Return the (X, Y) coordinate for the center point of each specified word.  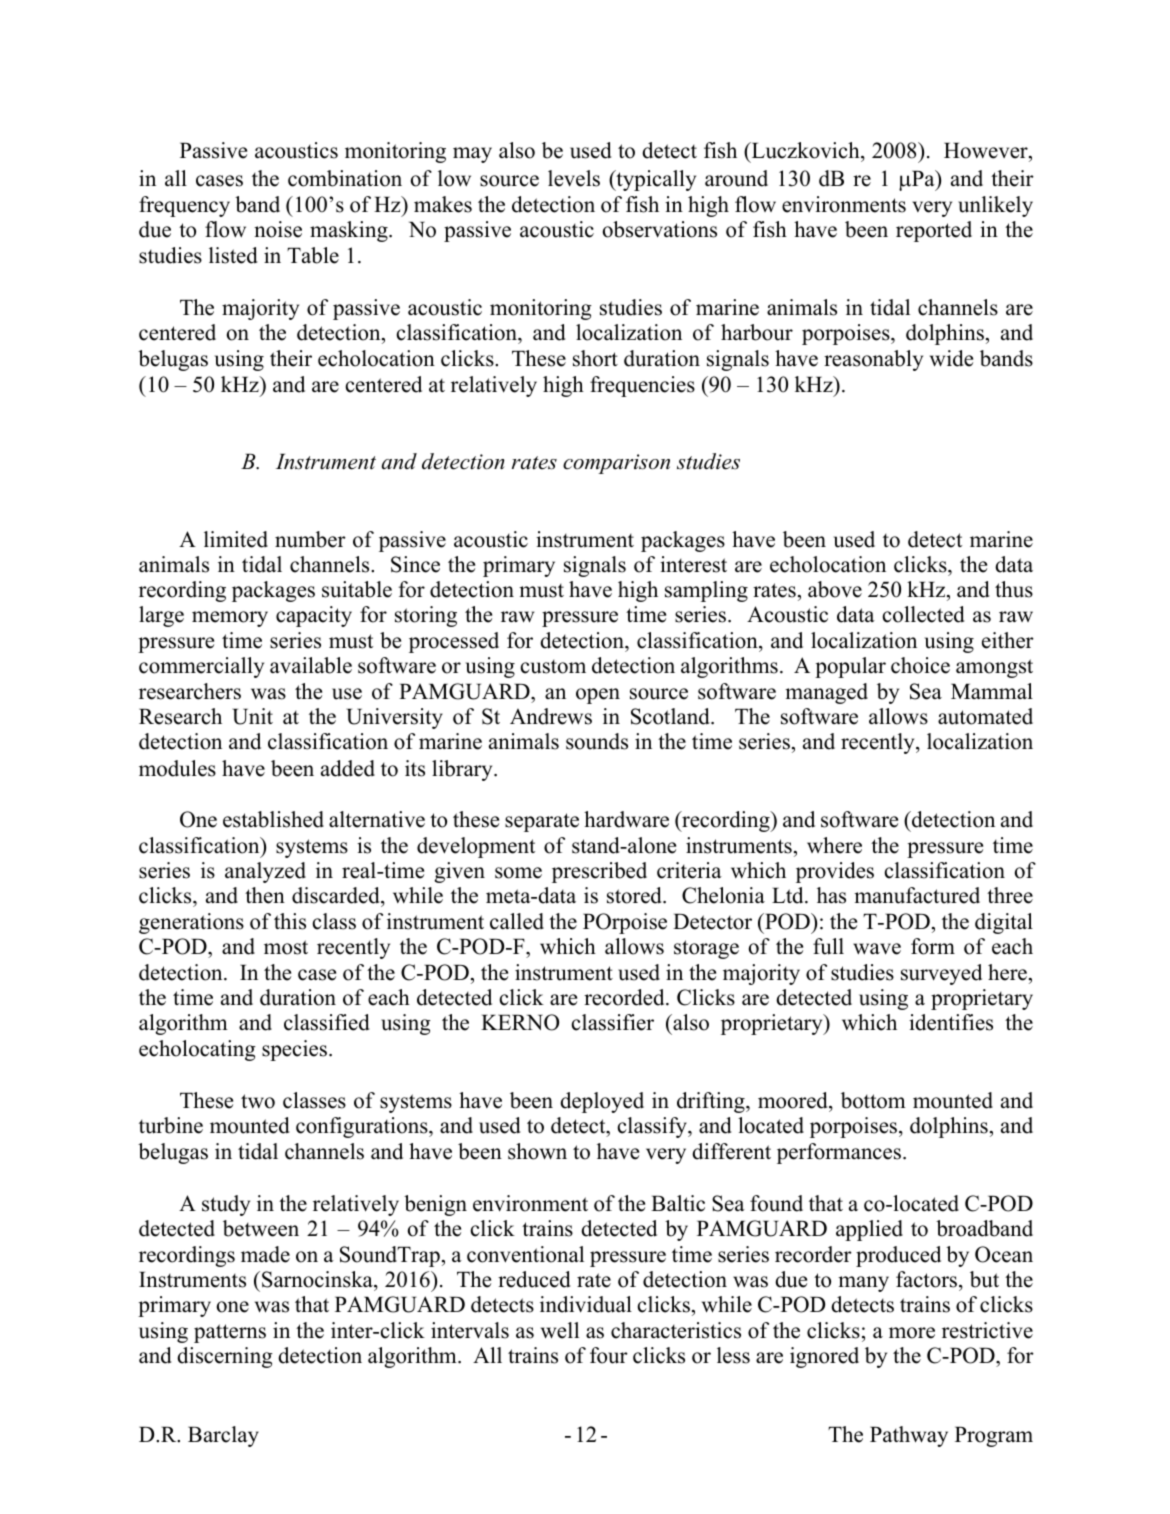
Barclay (223, 1436)
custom (553, 667)
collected (924, 614)
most (286, 947)
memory (230, 619)
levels (574, 178)
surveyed (941, 974)
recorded (625, 997)
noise (278, 229)
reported (934, 231)
